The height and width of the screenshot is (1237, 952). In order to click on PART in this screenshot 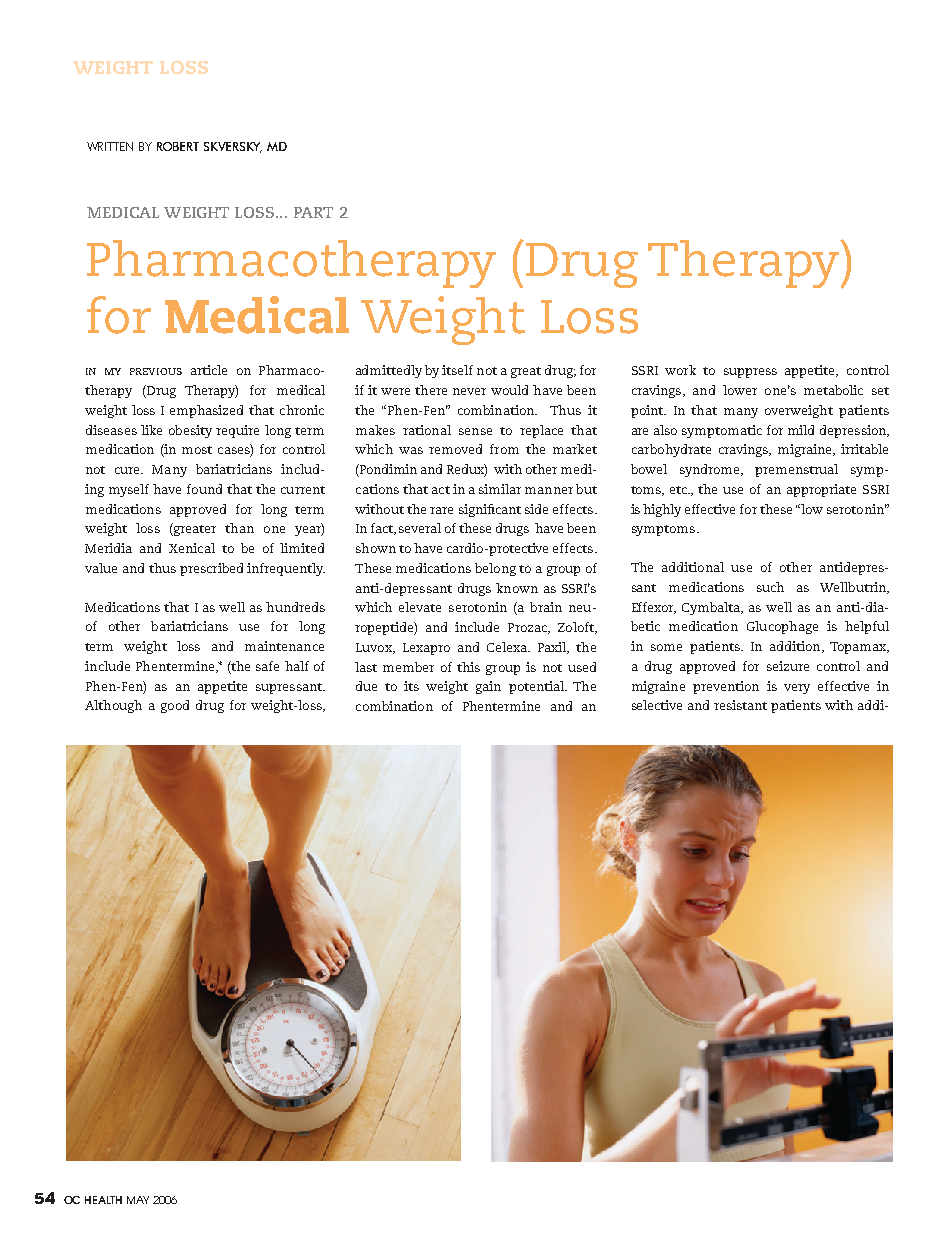, I will do `click(313, 212)`.
